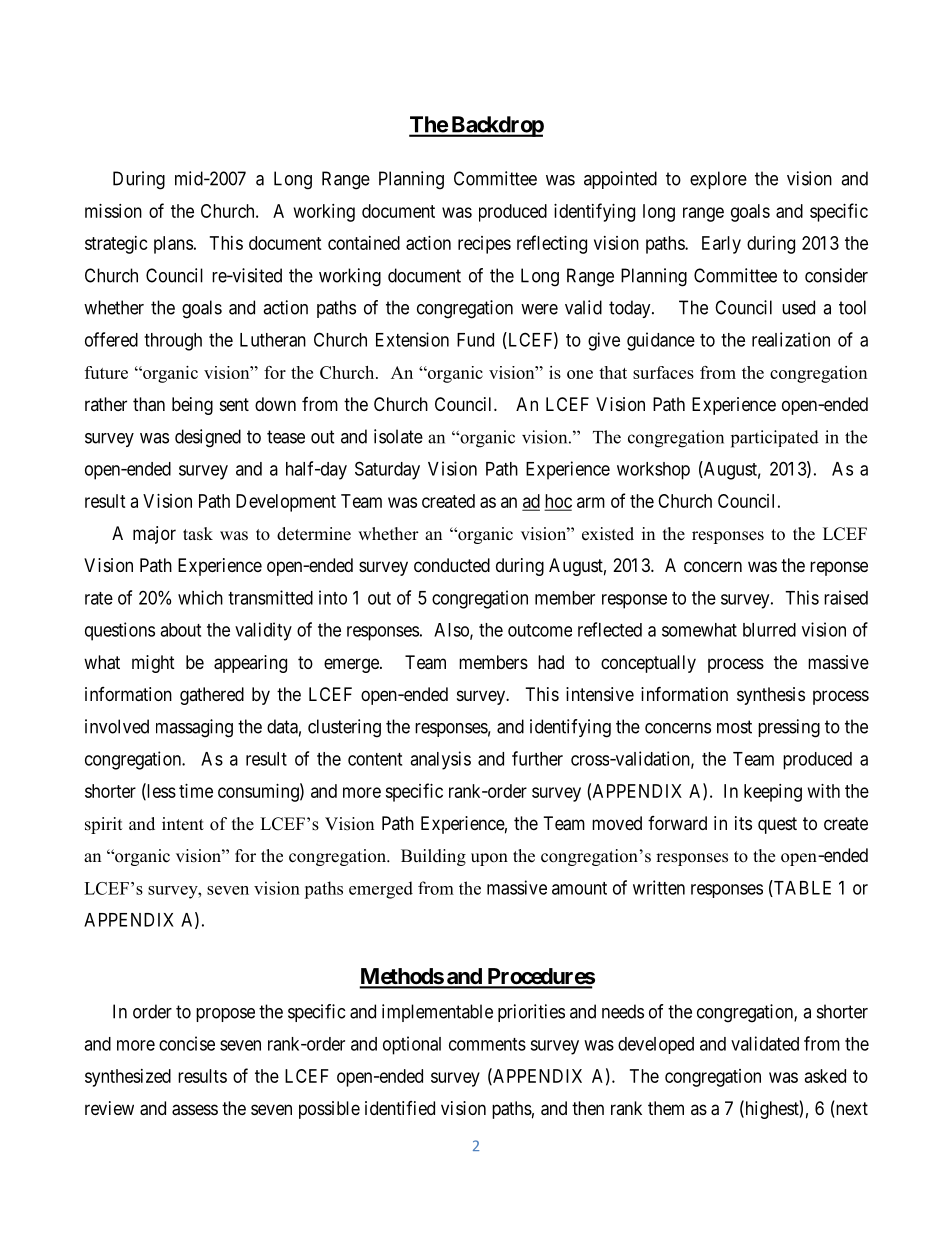  I want to click on assess, so click(195, 1110).
